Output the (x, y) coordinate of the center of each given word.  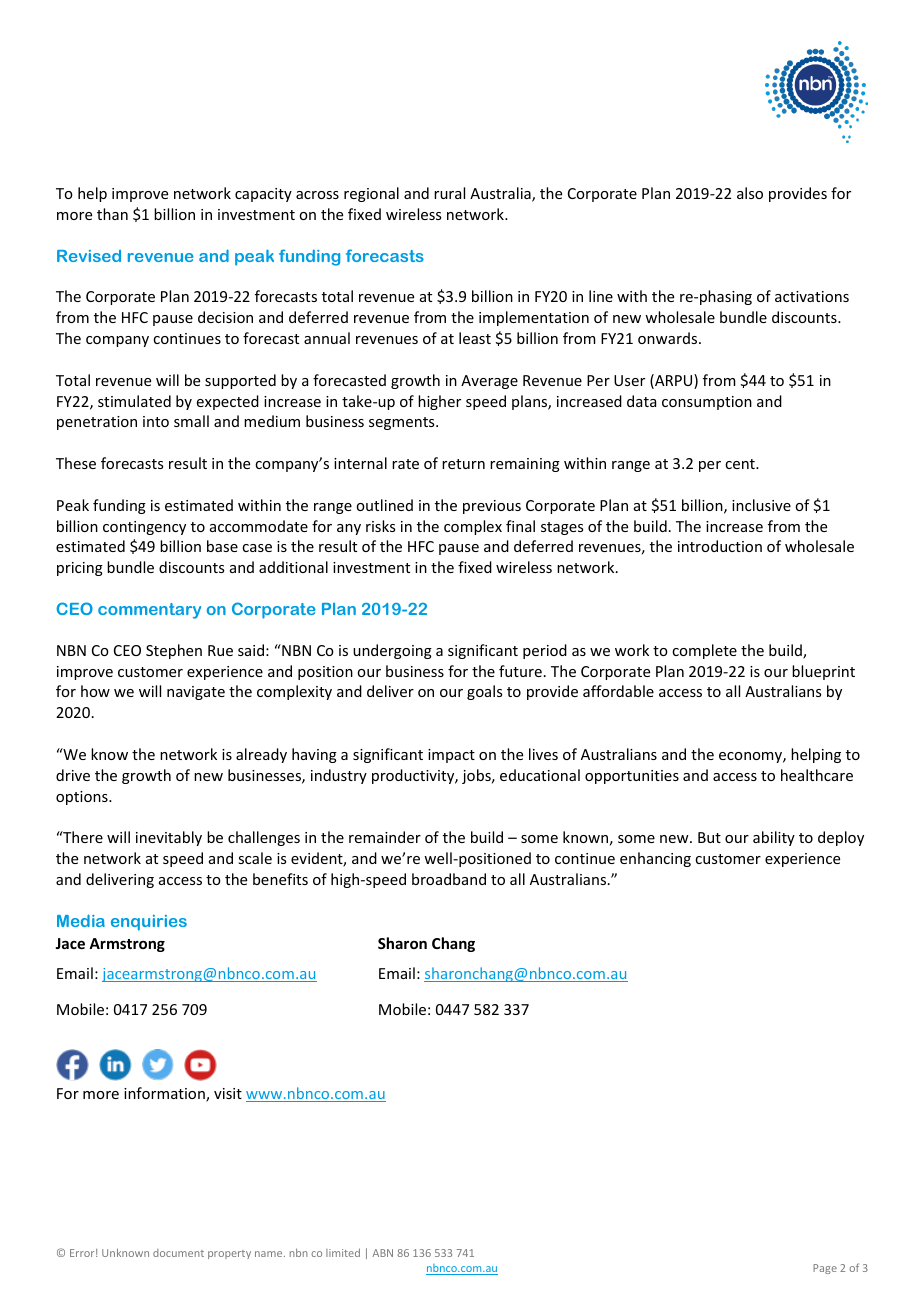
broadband (449, 879)
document (178, 1253)
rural (449, 193)
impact (451, 756)
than (112, 214)
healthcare (817, 775)
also (750, 193)
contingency (144, 528)
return (463, 464)
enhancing (655, 859)
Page (825, 1269)
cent (741, 464)
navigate (196, 693)
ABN (382, 1253)
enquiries (149, 923)
